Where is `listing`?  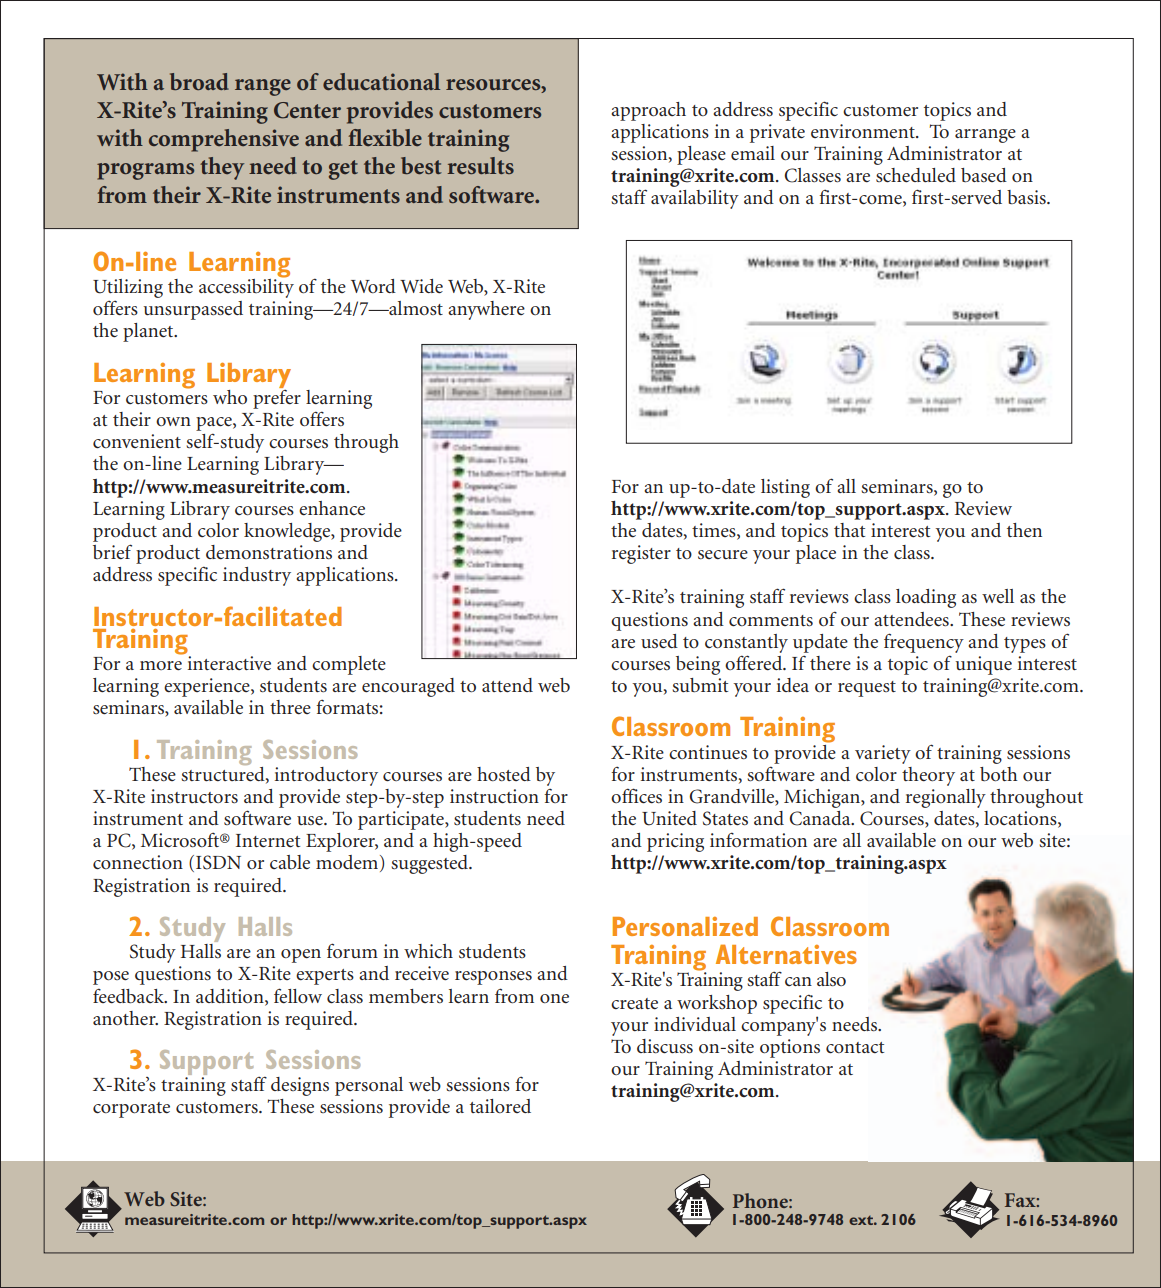
listing is located at coordinates (785, 488).
